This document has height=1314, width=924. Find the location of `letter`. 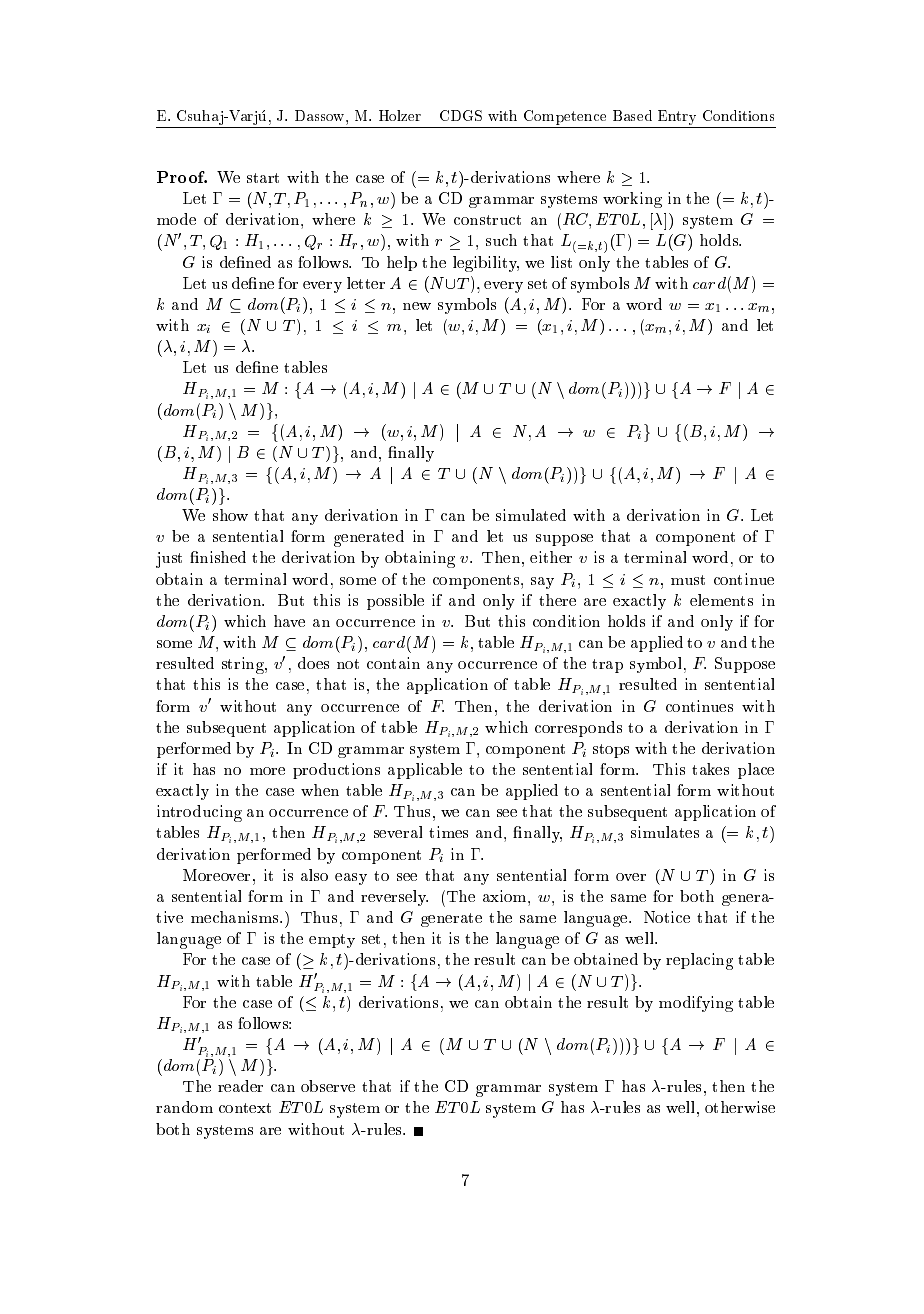

letter is located at coordinates (366, 283).
